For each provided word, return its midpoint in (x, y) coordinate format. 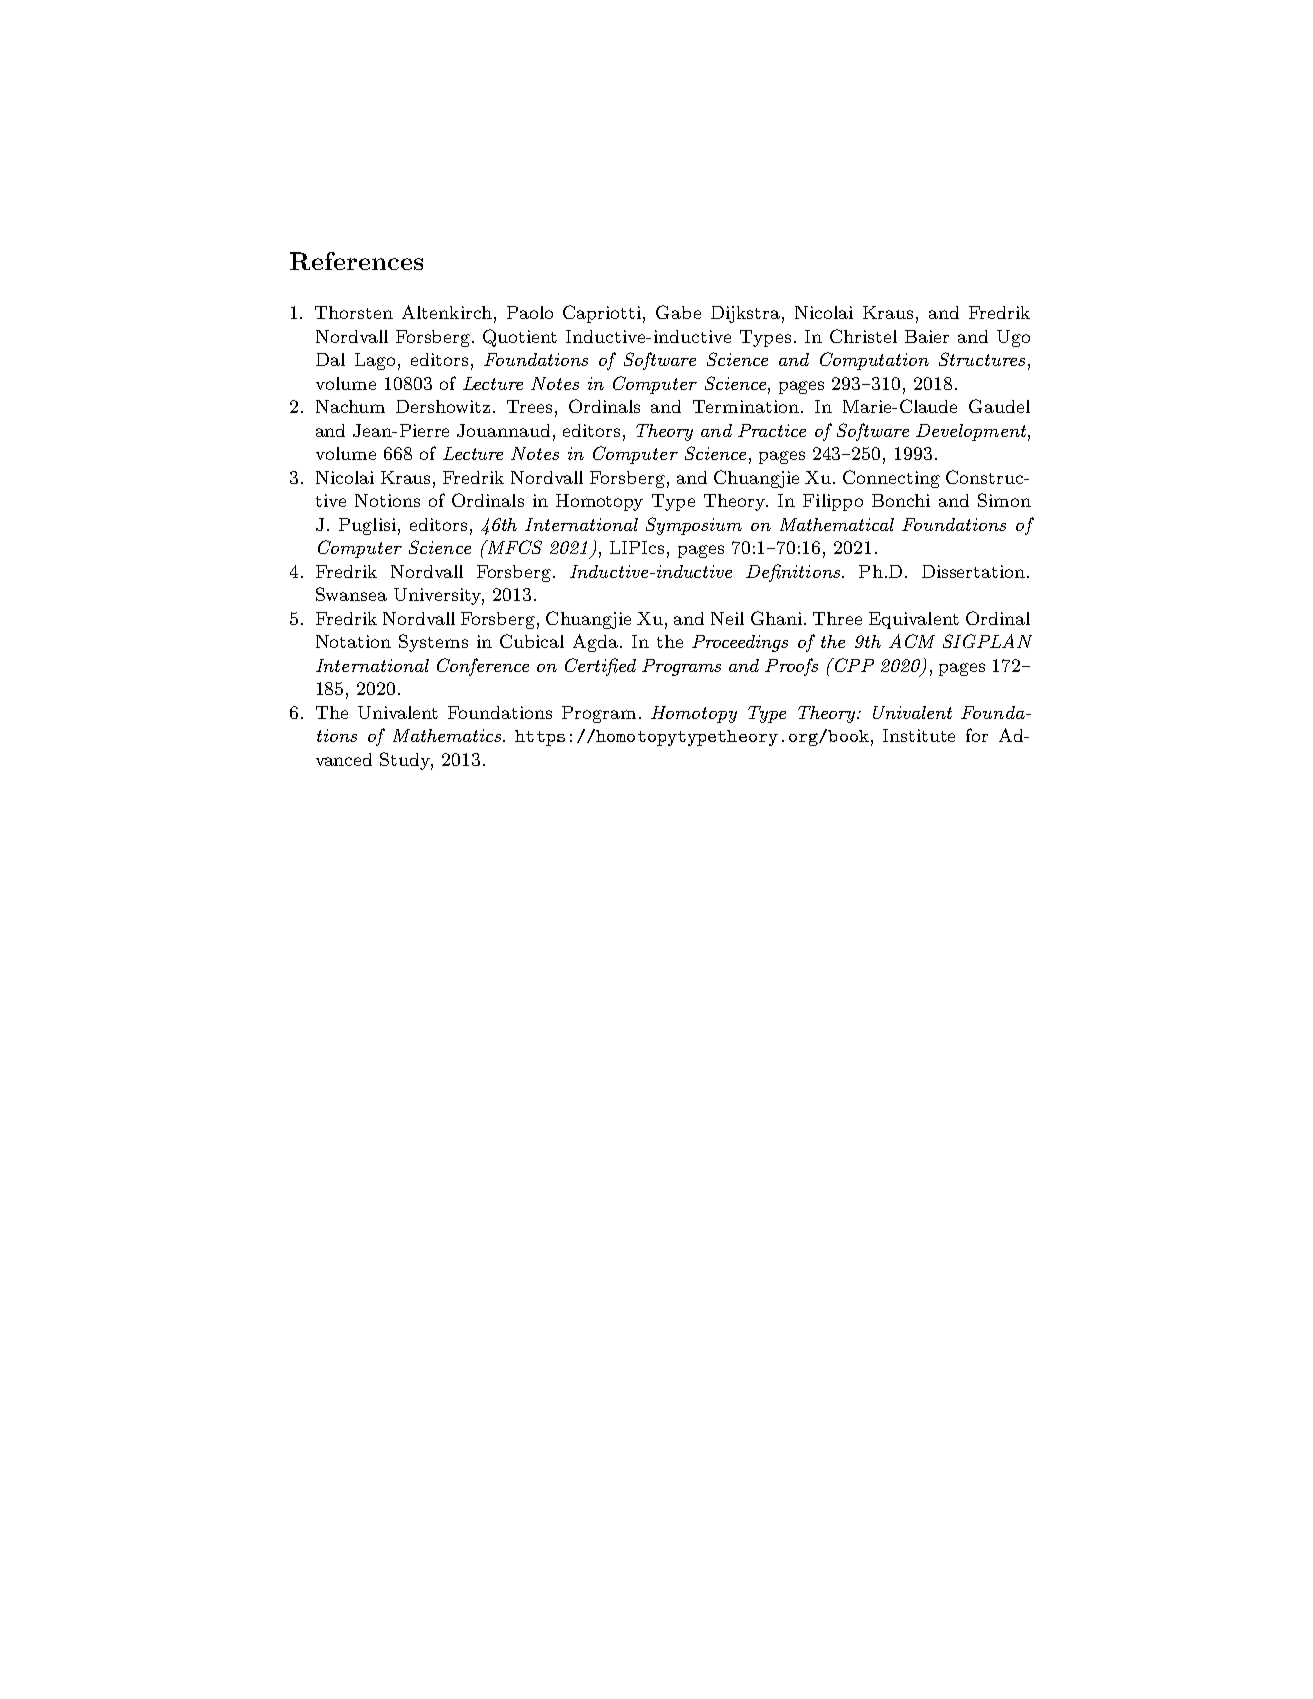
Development (971, 432)
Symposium (694, 526)
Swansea (351, 594)
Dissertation (973, 571)
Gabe (678, 312)
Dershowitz (443, 406)
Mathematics (447, 735)
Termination (746, 406)
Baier (927, 336)
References (356, 261)
